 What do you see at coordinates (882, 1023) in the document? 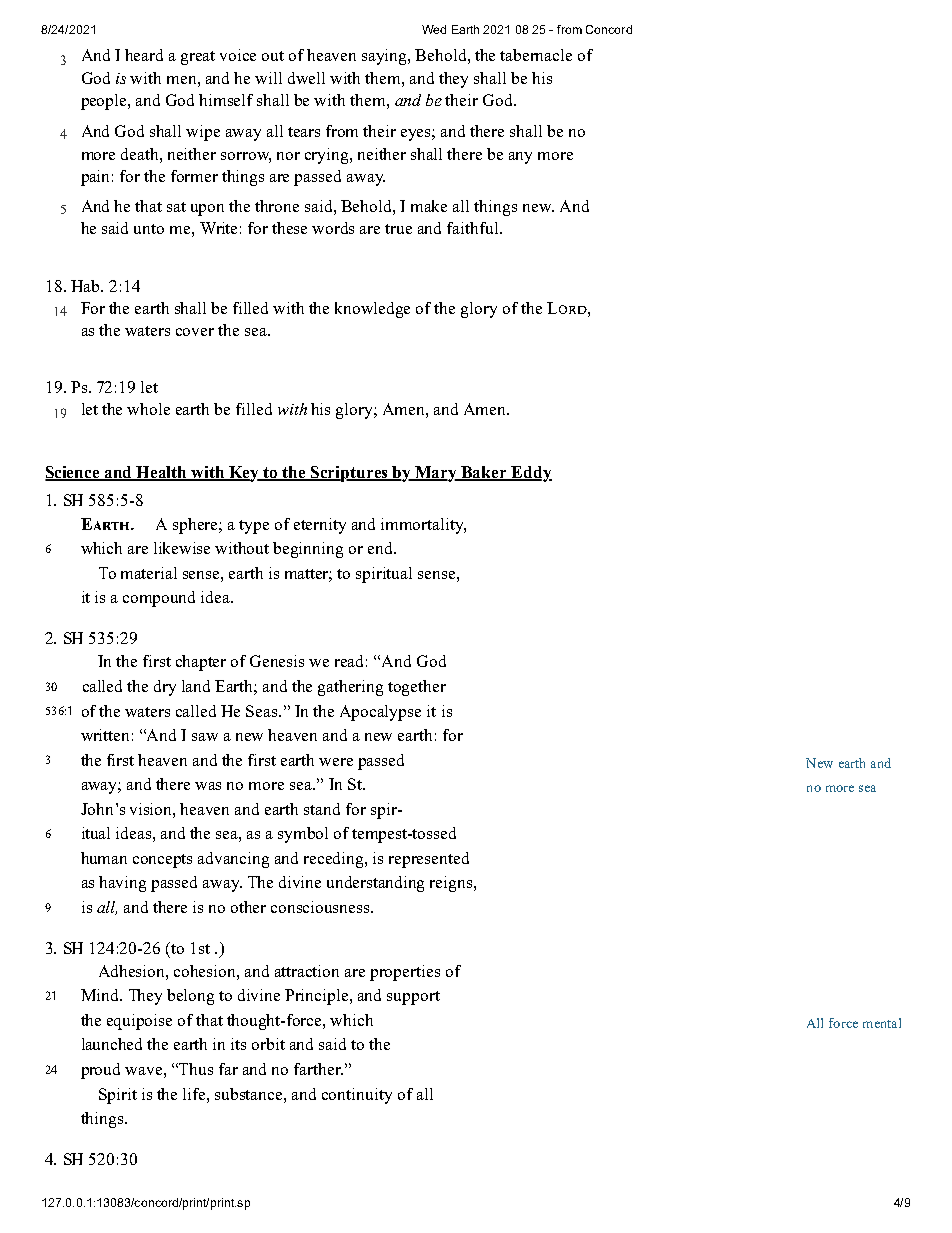
I see `mental` at bounding box center [882, 1023].
